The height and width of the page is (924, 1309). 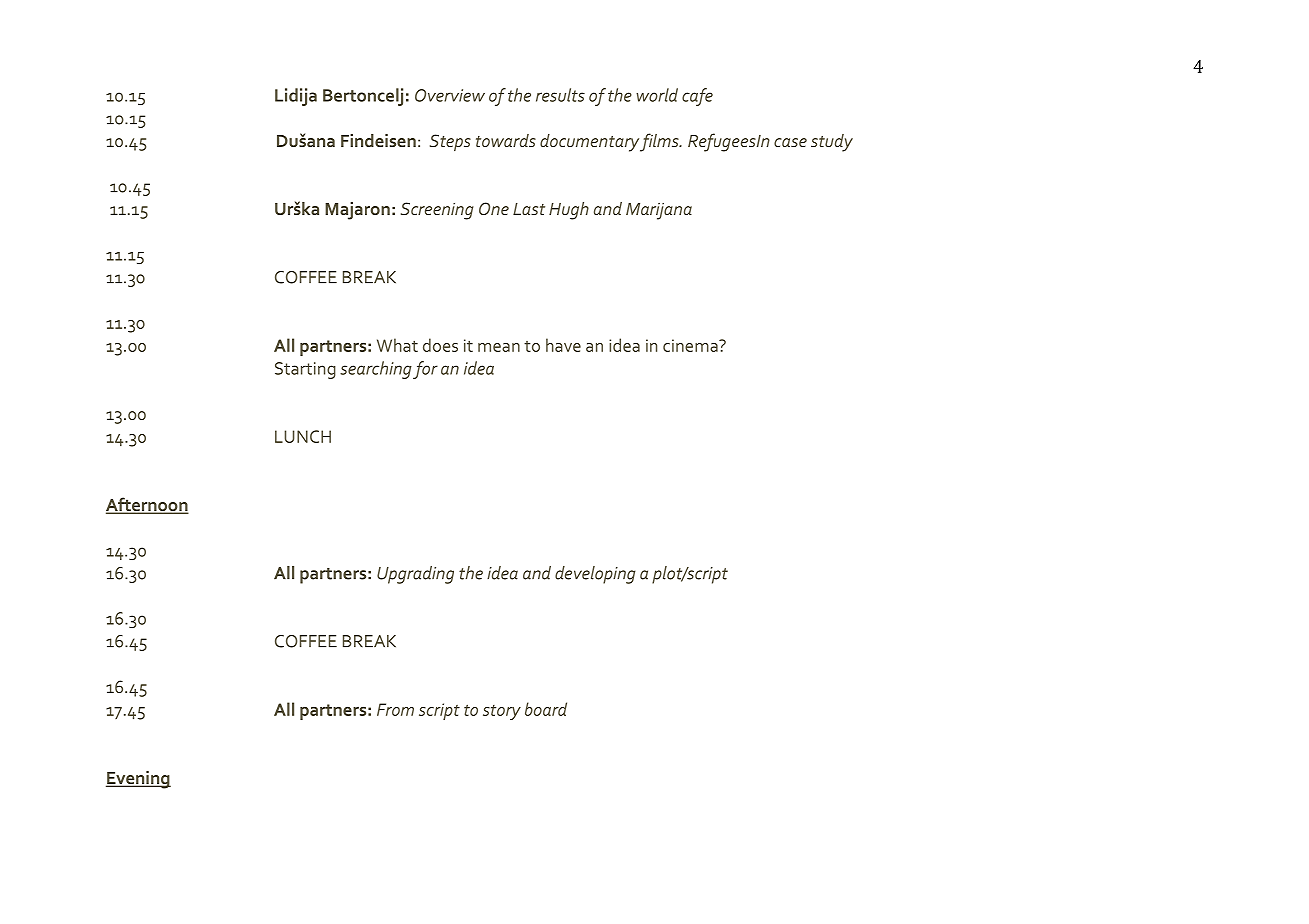 I want to click on board, so click(x=546, y=709).
